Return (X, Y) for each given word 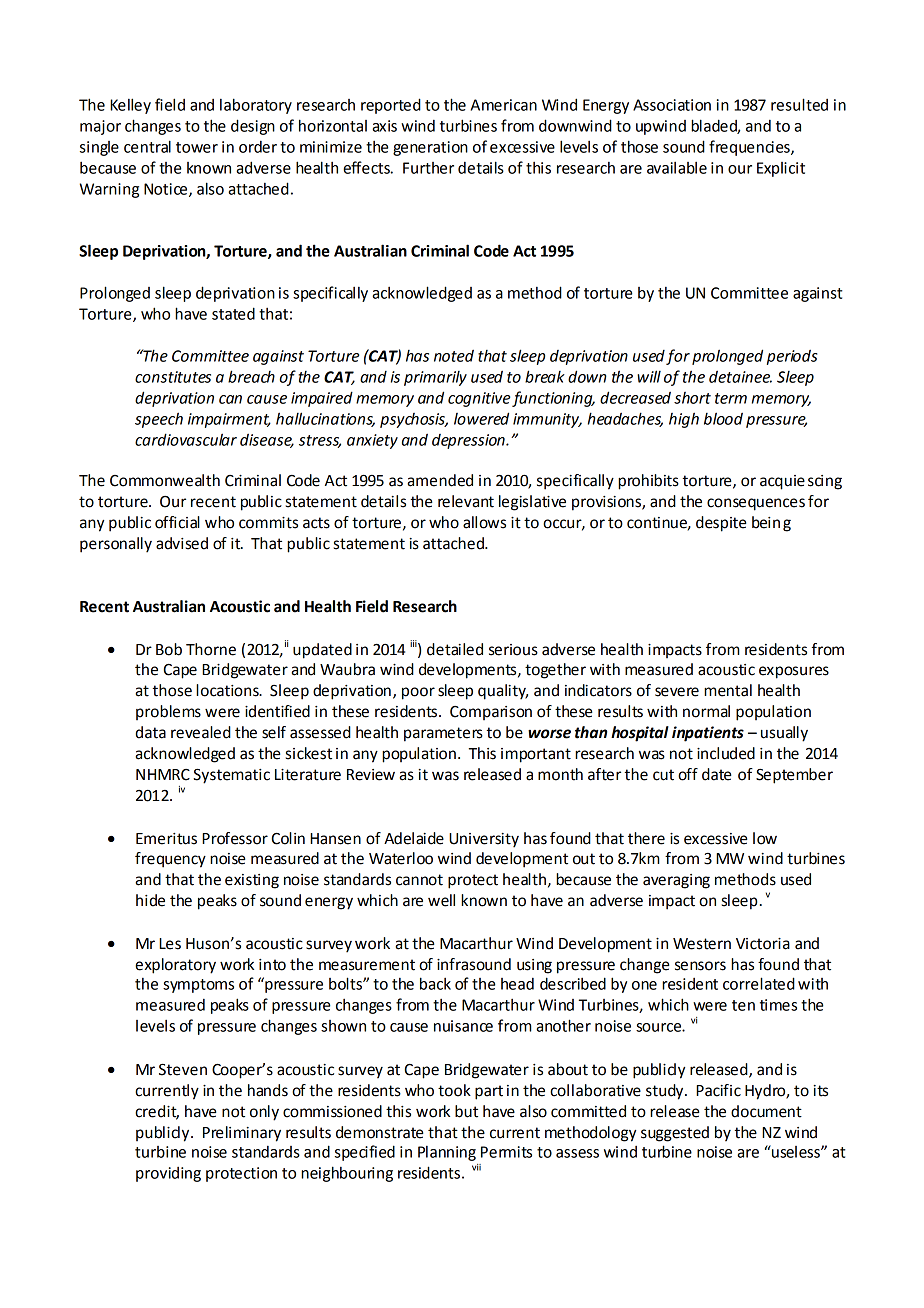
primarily (435, 378)
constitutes (173, 377)
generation (430, 148)
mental (728, 690)
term (731, 398)
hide (150, 900)
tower (197, 147)
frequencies (750, 148)
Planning (447, 1153)
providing (168, 1174)
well (441, 900)
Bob (169, 649)
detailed (455, 649)
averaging (676, 881)
